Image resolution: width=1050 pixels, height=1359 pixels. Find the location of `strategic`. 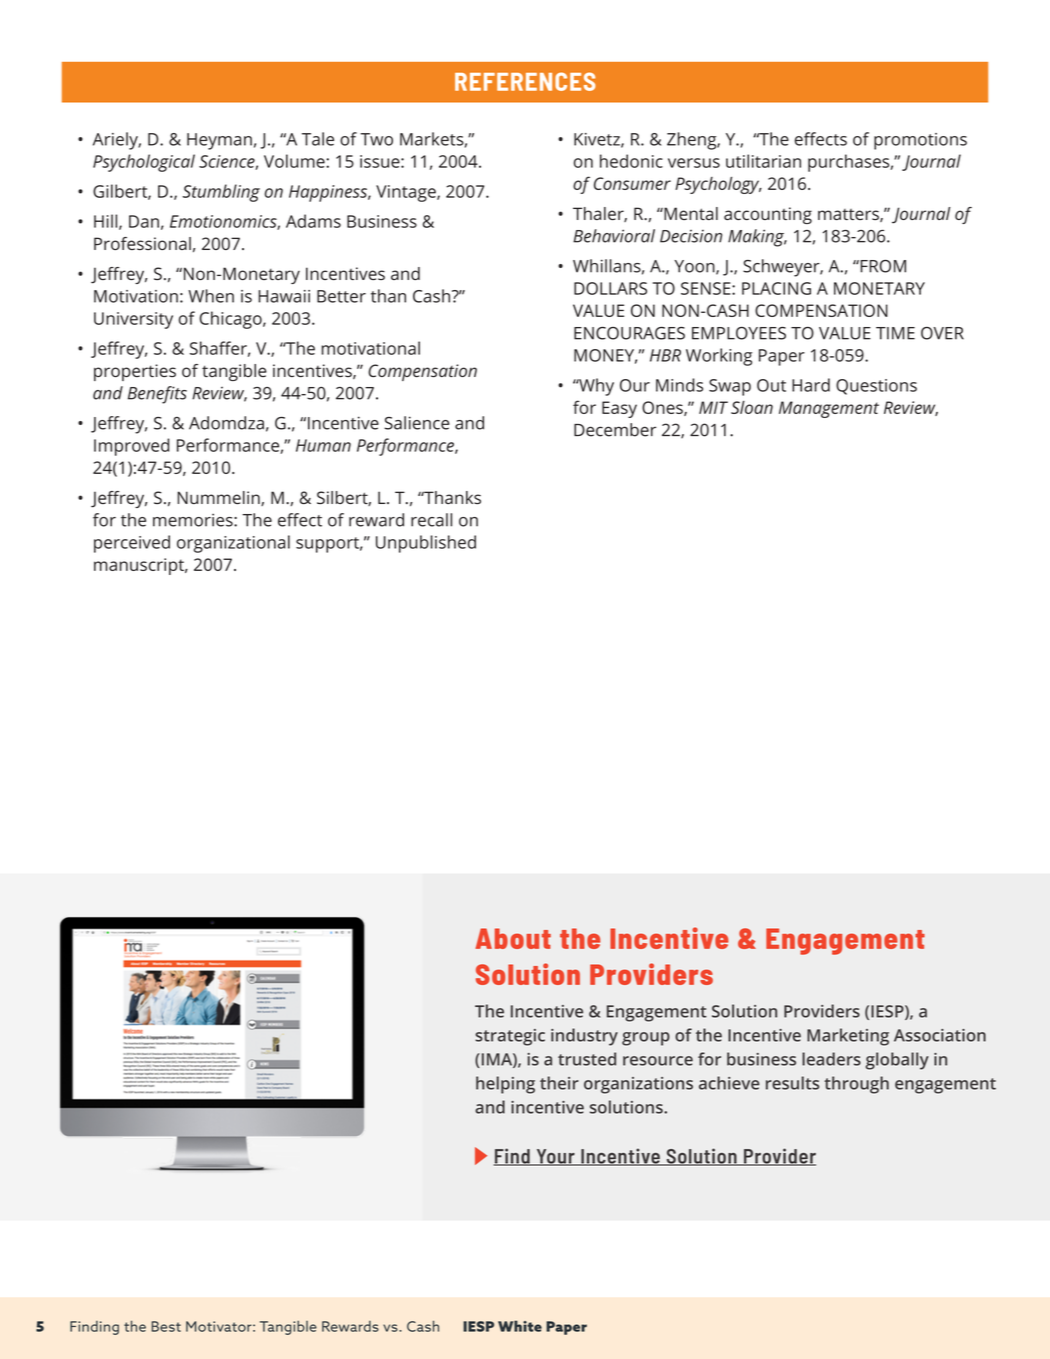

strategic is located at coordinates (510, 1037).
